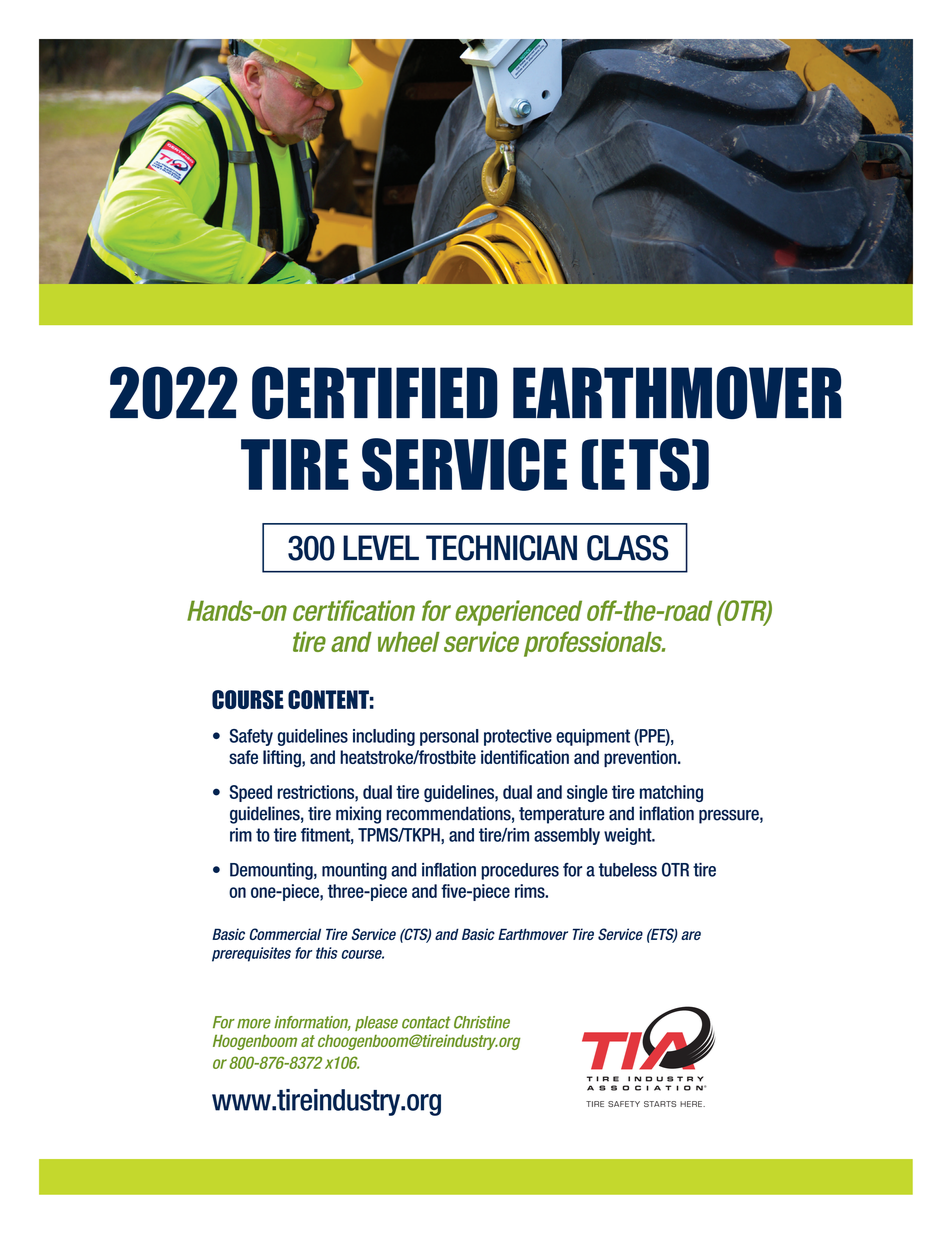 The height and width of the screenshot is (1233, 952). I want to click on CLASS, so click(627, 548).
